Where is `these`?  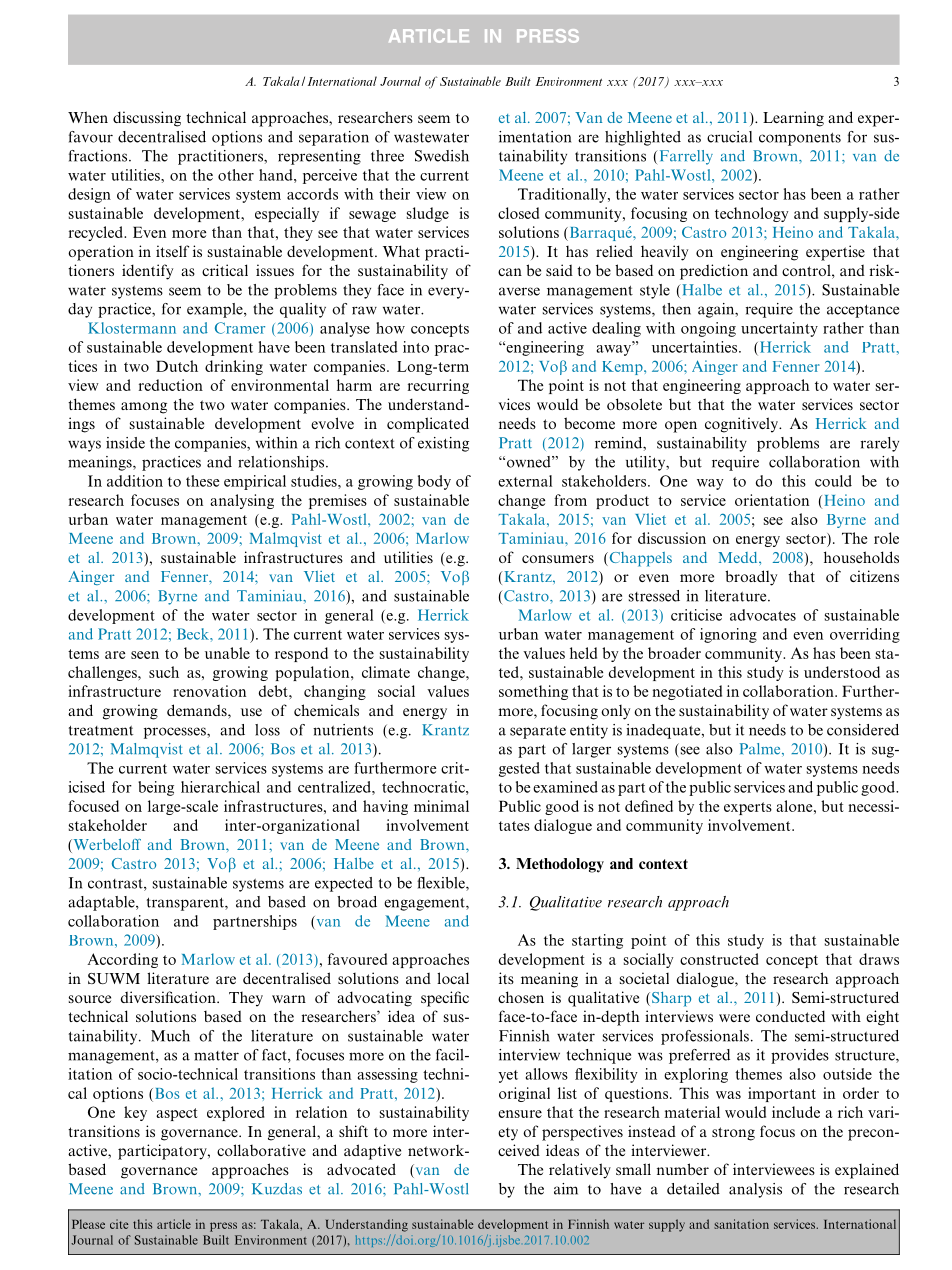
these is located at coordinates (202, 481).
